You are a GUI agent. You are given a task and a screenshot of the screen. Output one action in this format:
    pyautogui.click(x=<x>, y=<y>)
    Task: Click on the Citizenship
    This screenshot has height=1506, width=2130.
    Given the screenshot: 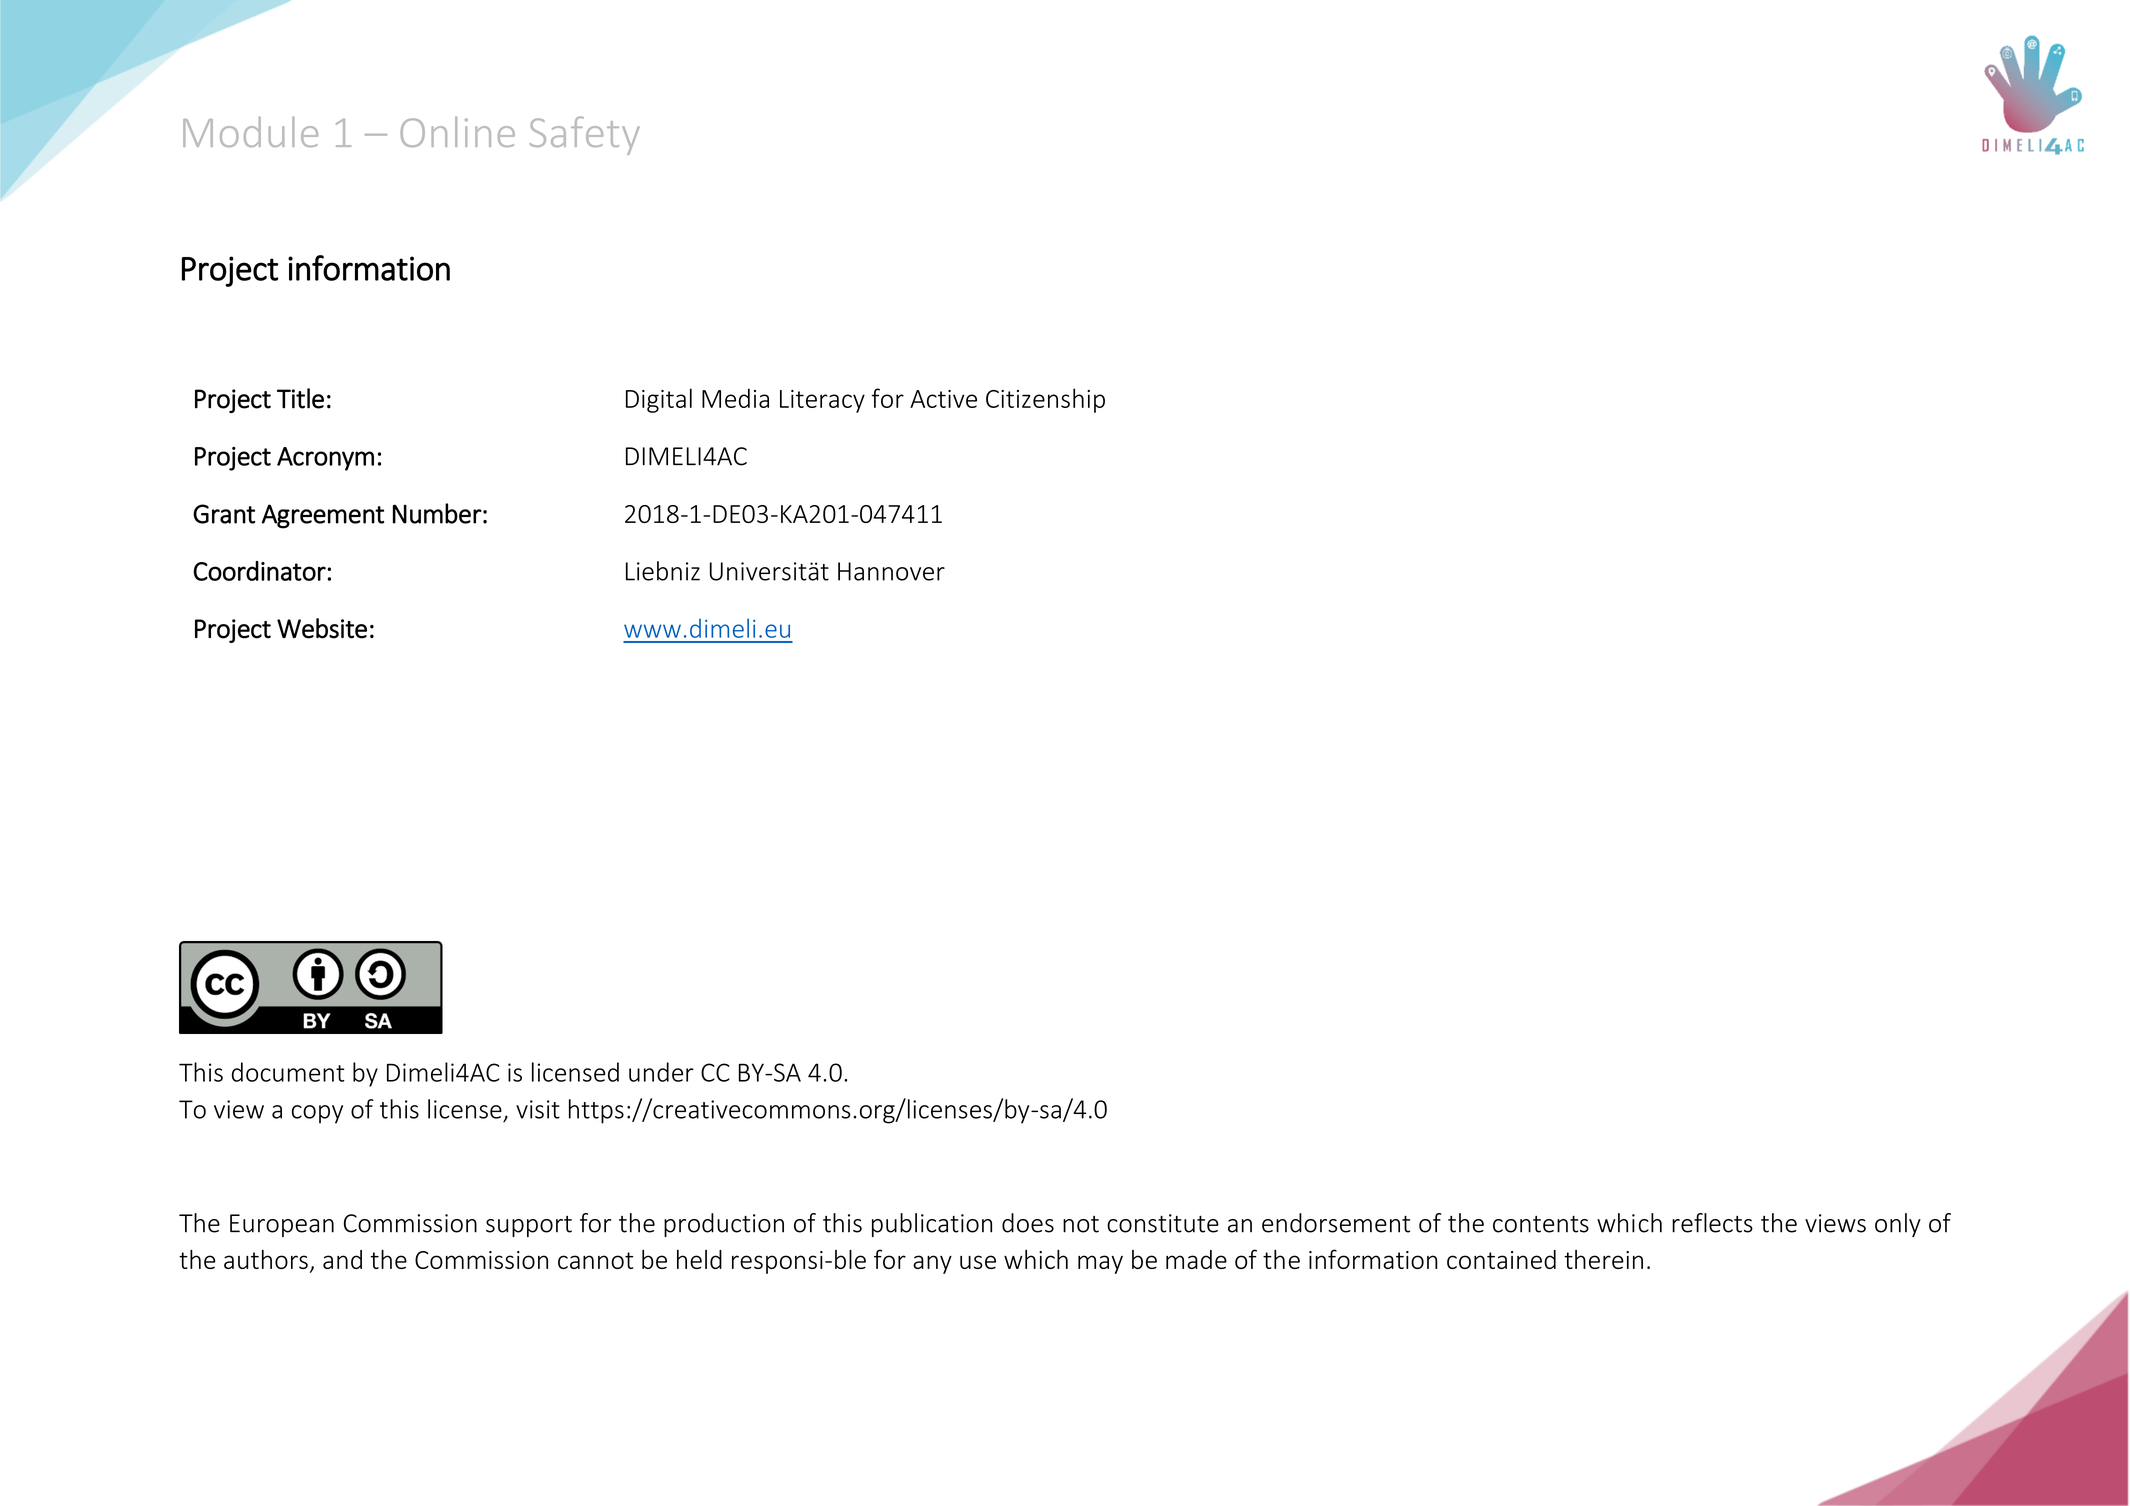 What is the action you would take?
    pyautogui.click(x=1045, y=400)
